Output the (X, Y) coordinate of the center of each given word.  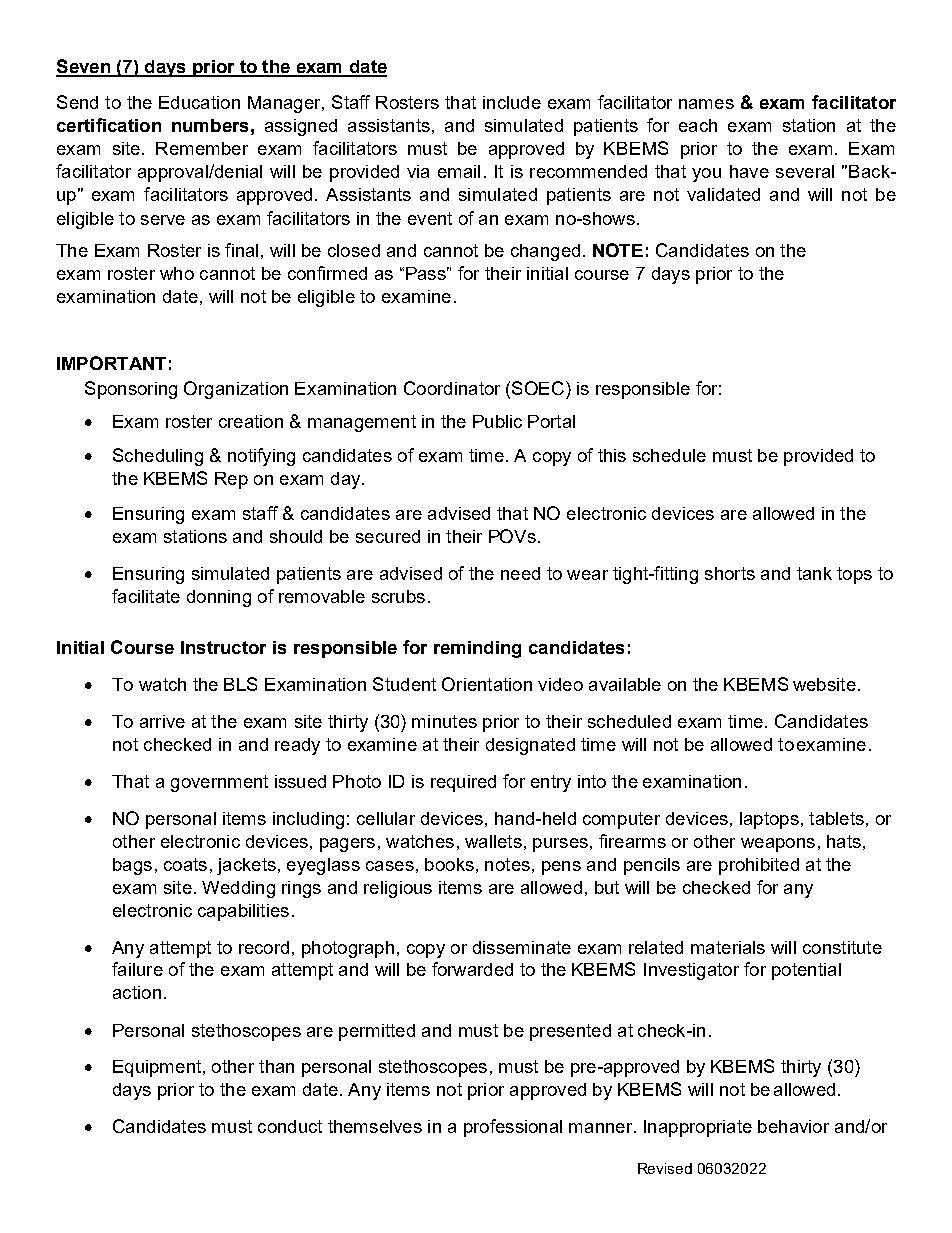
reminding (477, 649)
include (512, 102)
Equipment (158, 1068)
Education (199, 102)
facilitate (146, 596)
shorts (730, 573)
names (706, 104)
